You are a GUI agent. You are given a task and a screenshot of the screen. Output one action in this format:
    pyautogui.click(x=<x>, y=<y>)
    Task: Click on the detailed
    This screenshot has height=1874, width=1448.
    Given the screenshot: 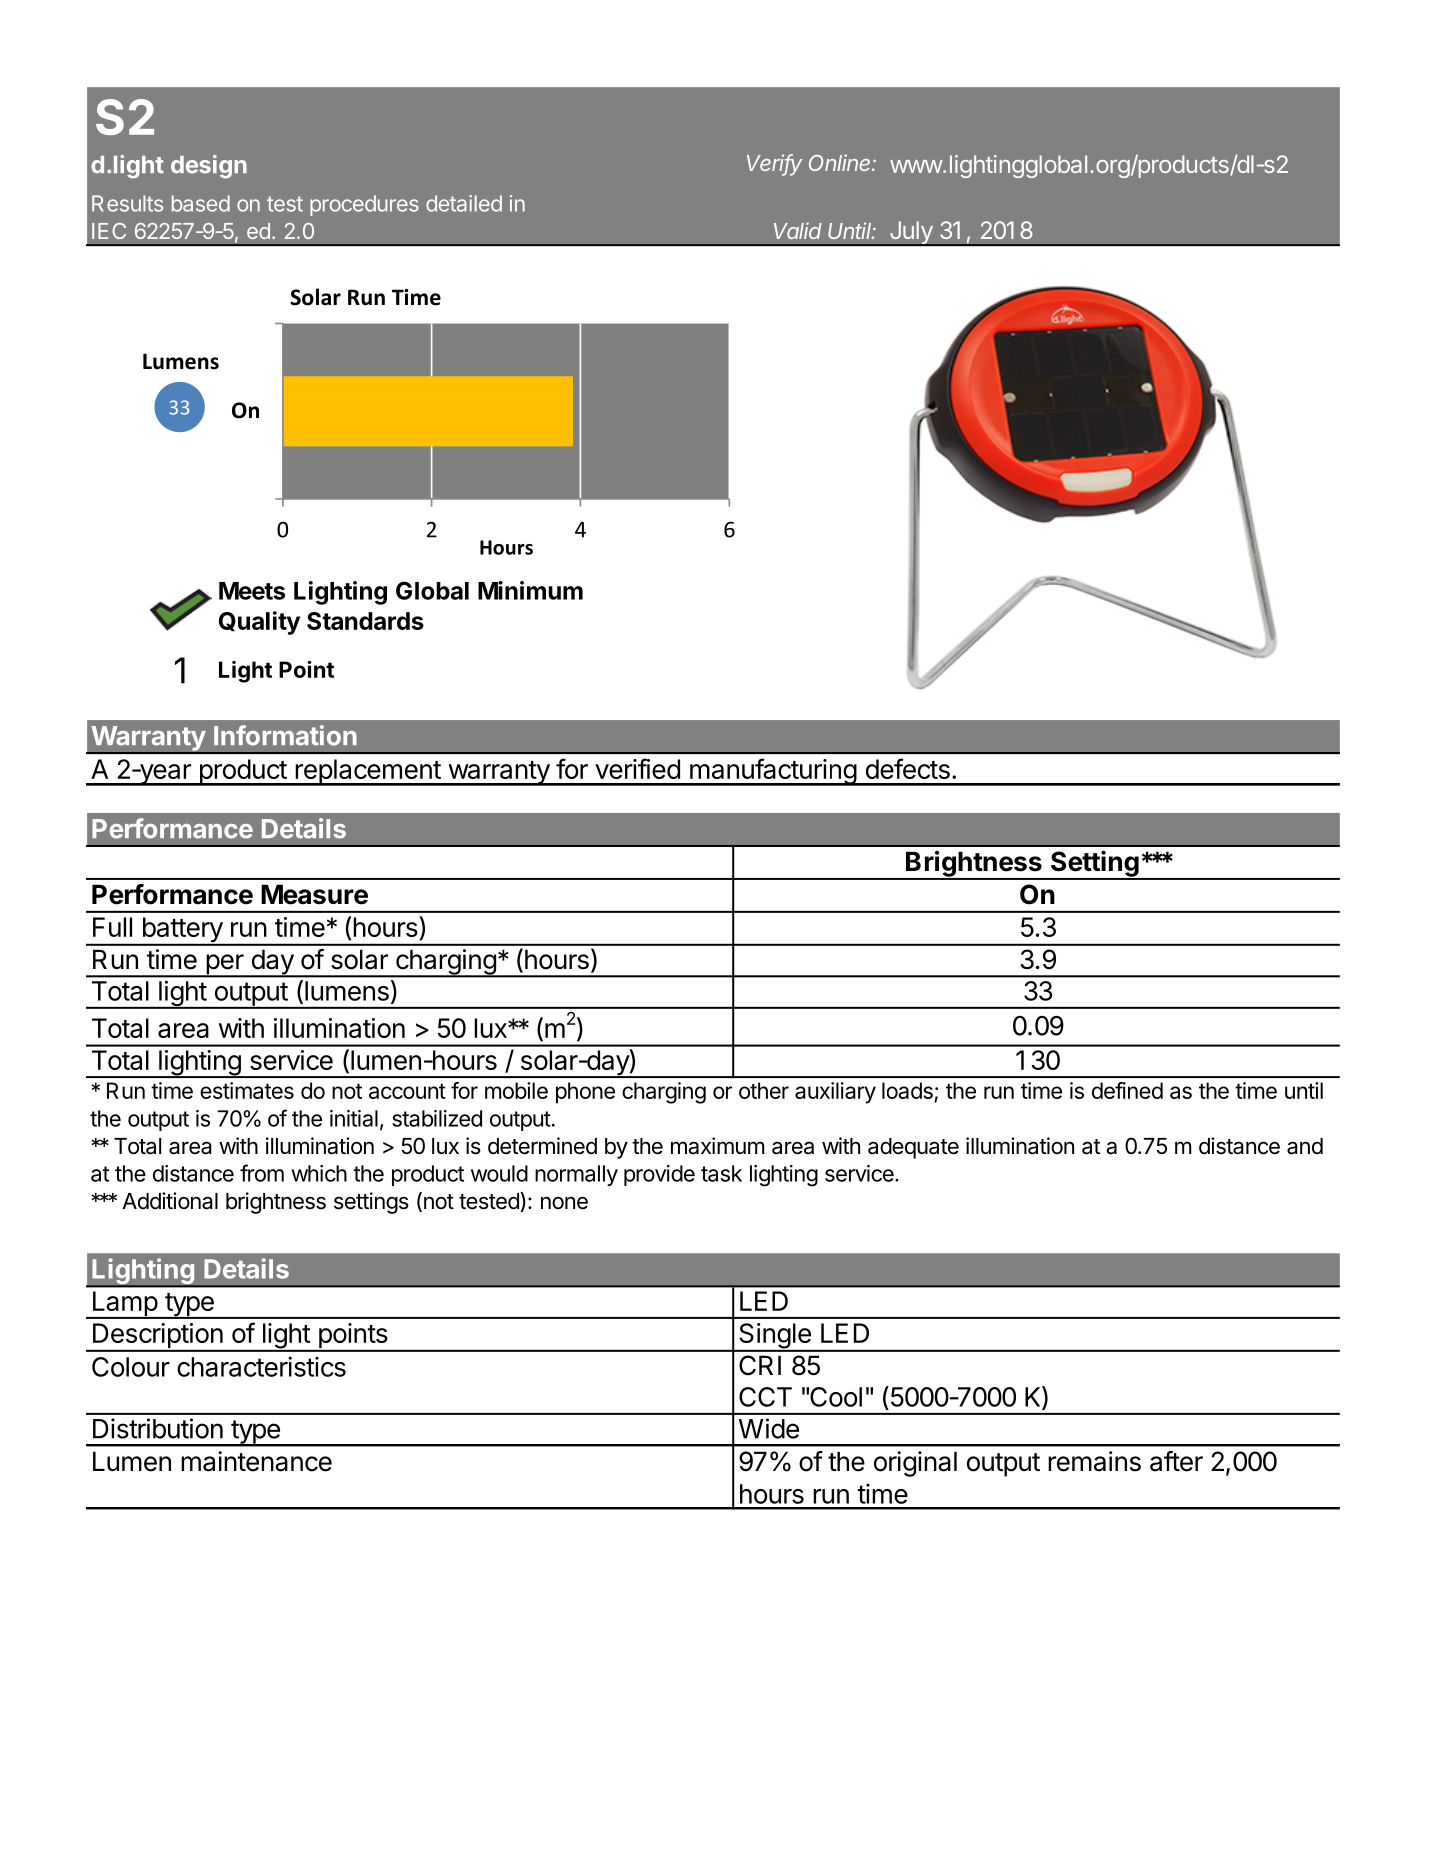 What is the action you would take?
    pyautogui.click(x=464, y=203)
